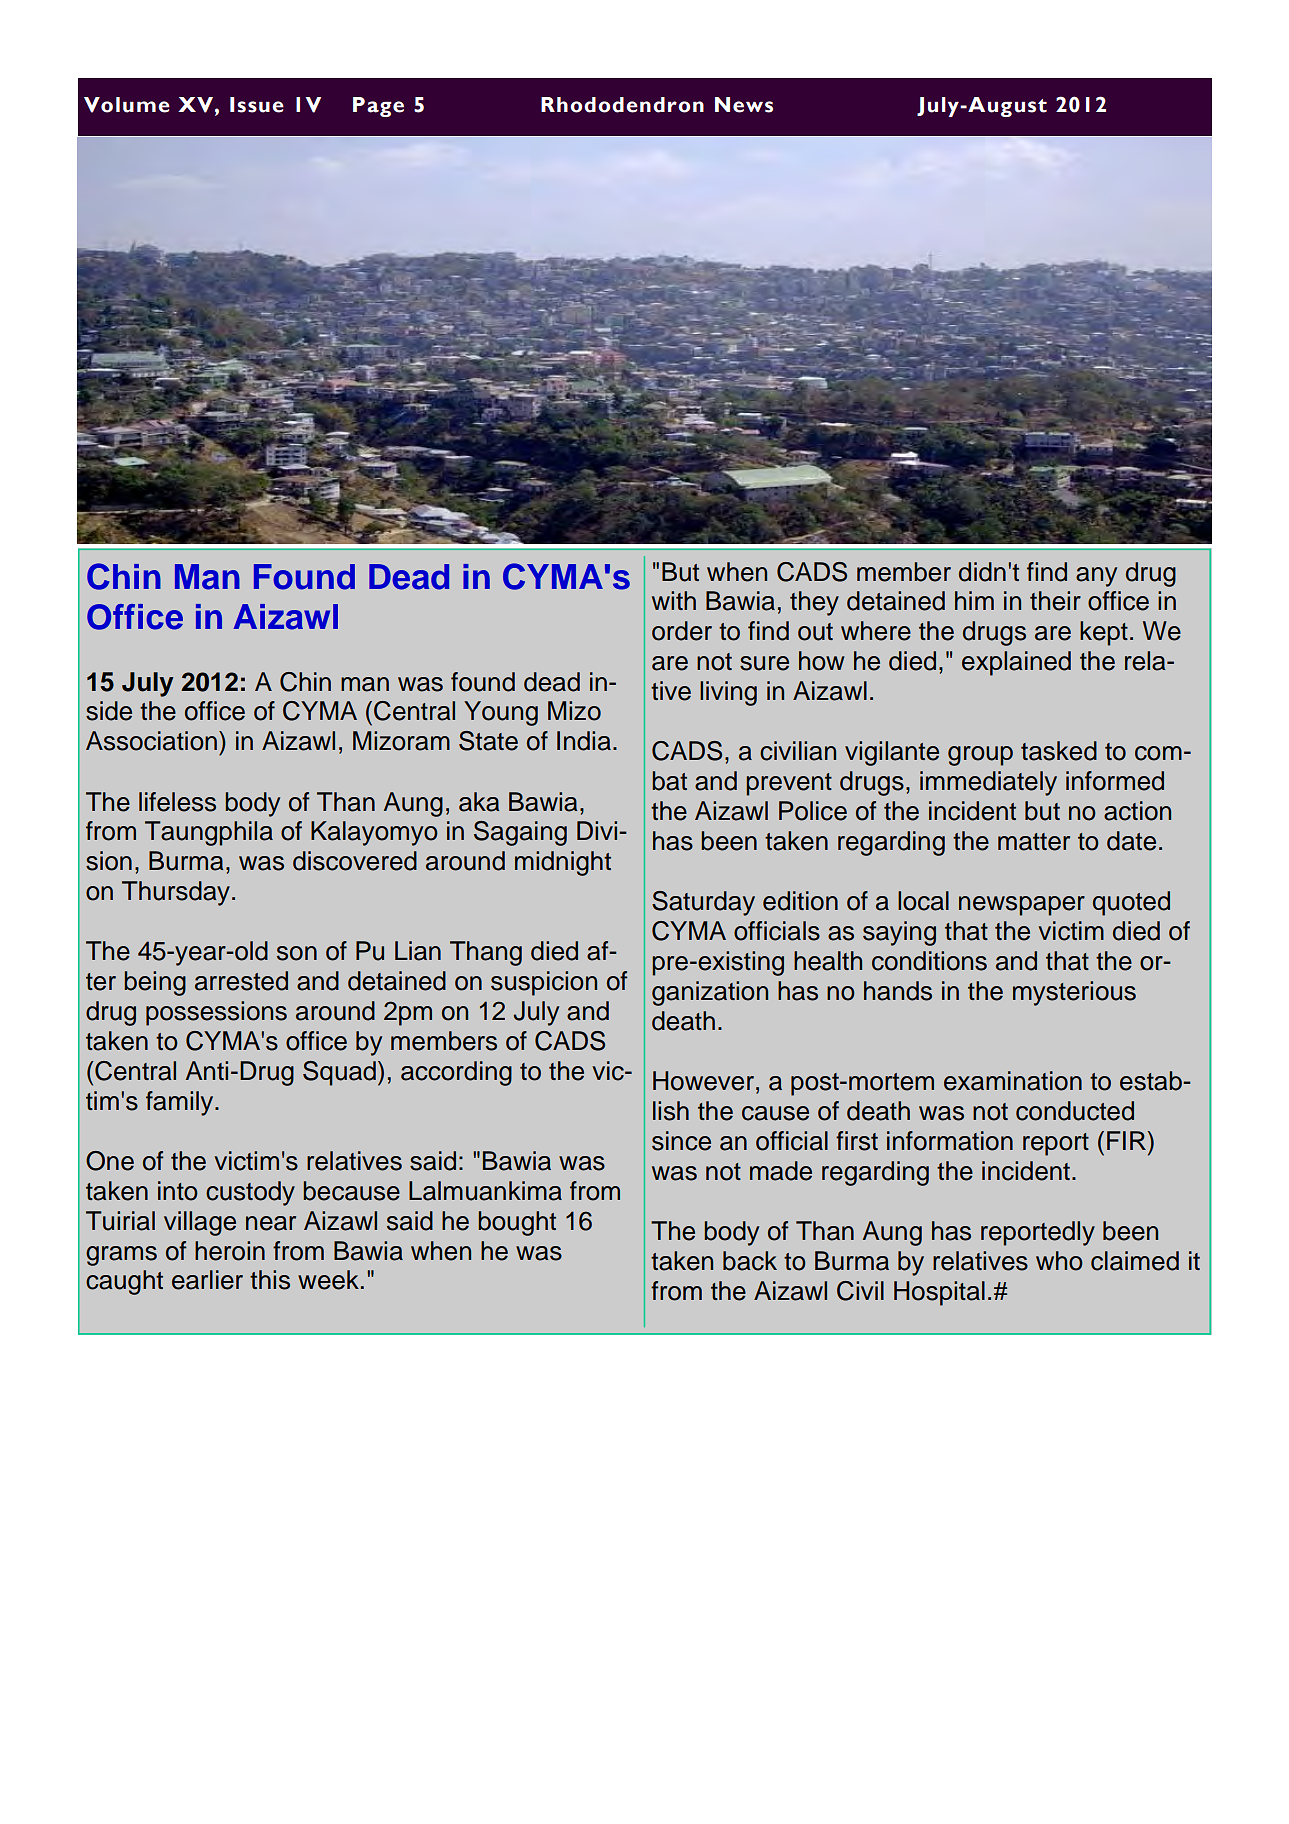  Describe the element at coordinates (544, 983) in the screenshot. I see `suspicion` at that location.
